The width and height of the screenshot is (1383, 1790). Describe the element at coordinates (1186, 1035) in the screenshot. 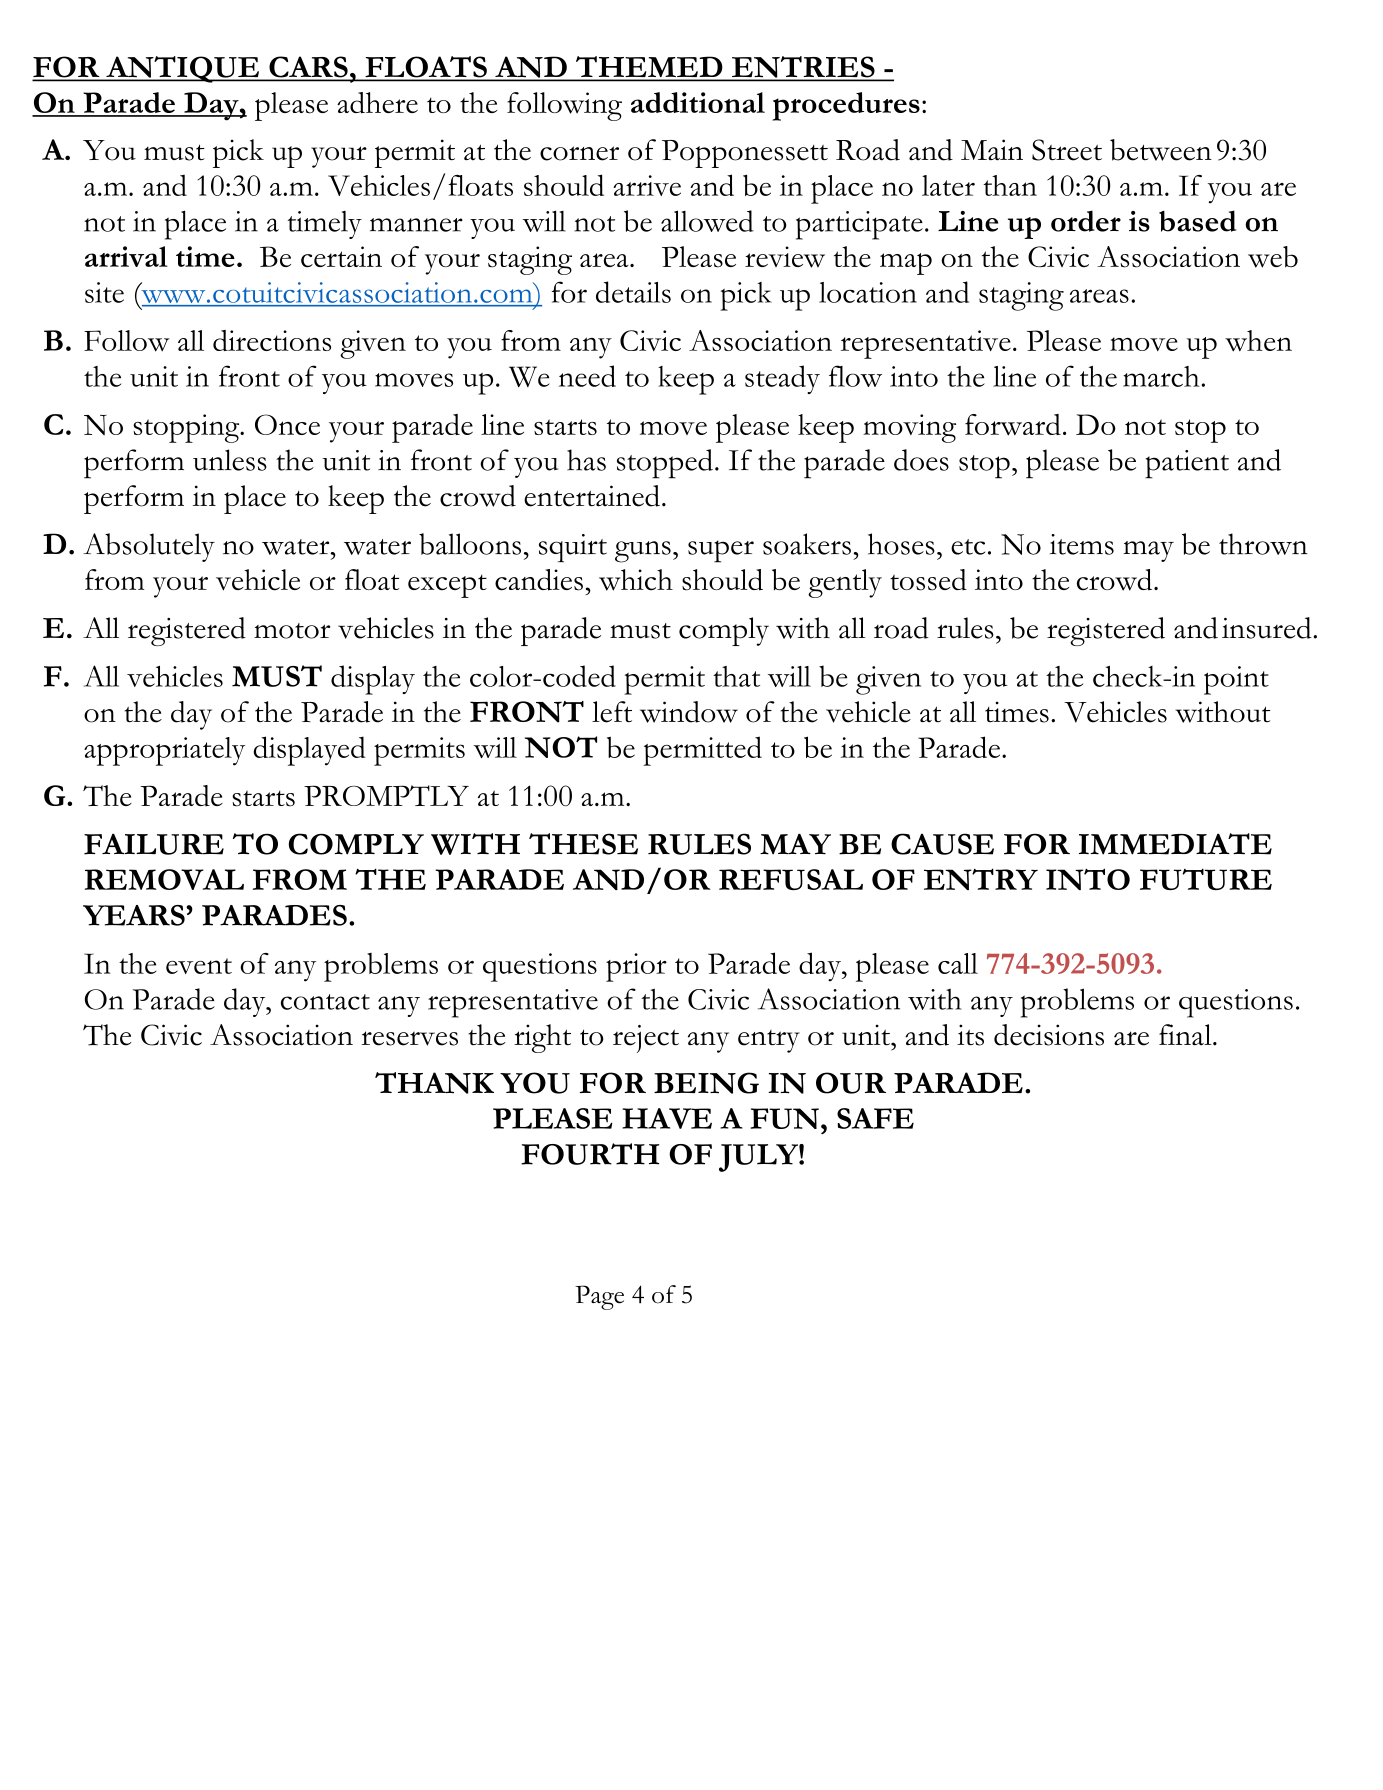

I see `final` at that location.
